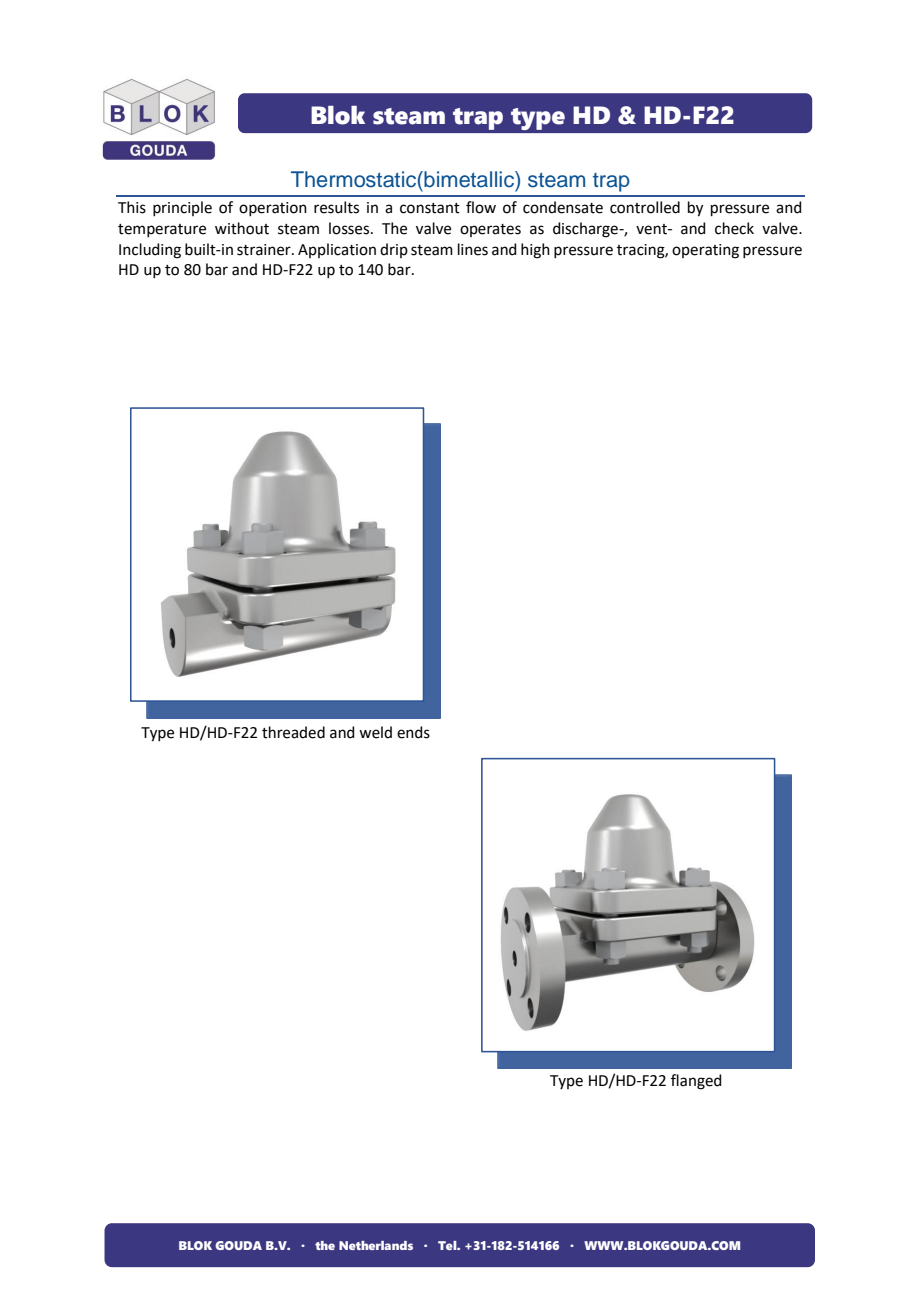 This screenshot has width=924, height=1308. Describe the element at coordinates (705, 251) in the screenshot. I see `operating` at that location.
